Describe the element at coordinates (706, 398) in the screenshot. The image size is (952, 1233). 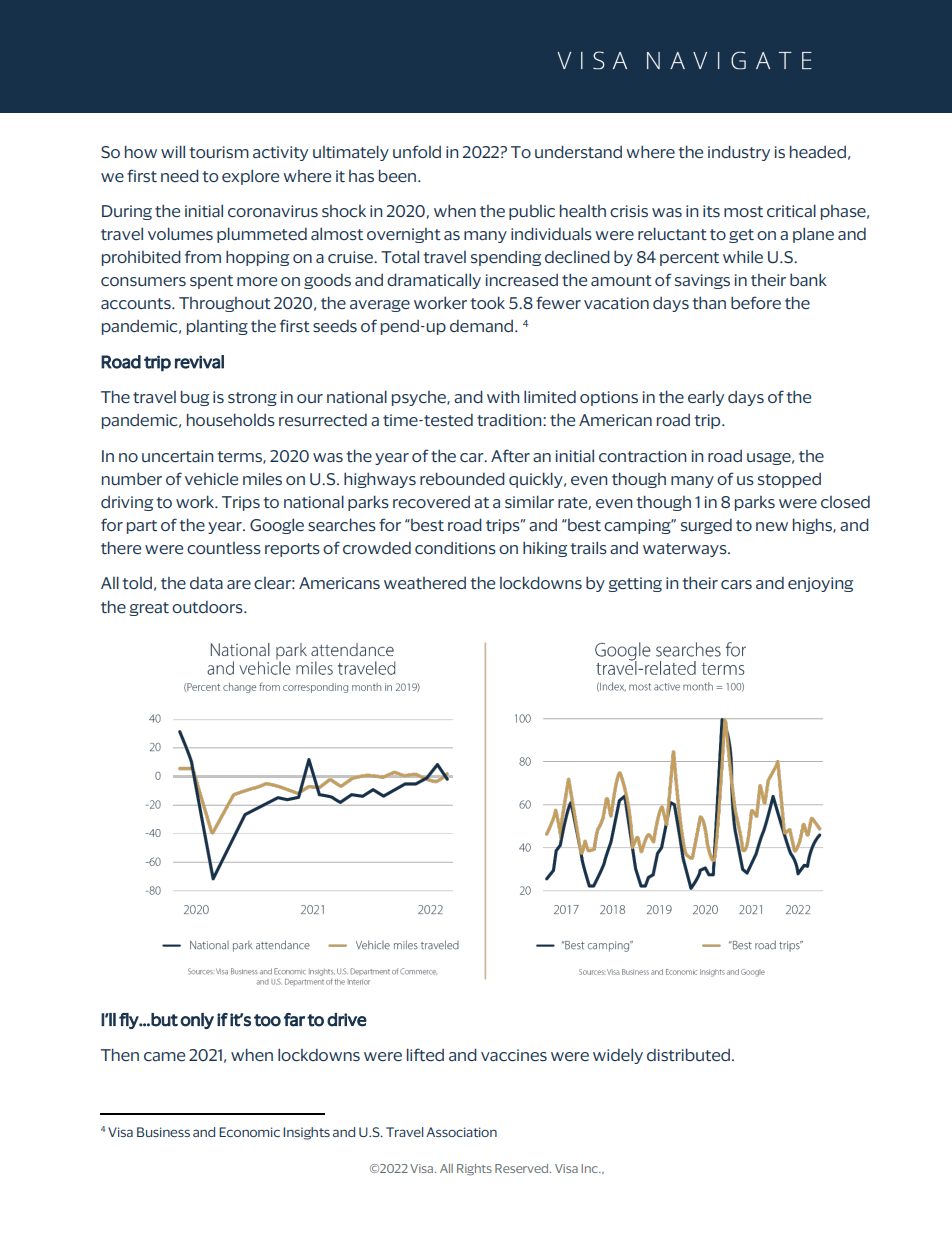
I see `early` at that location.
